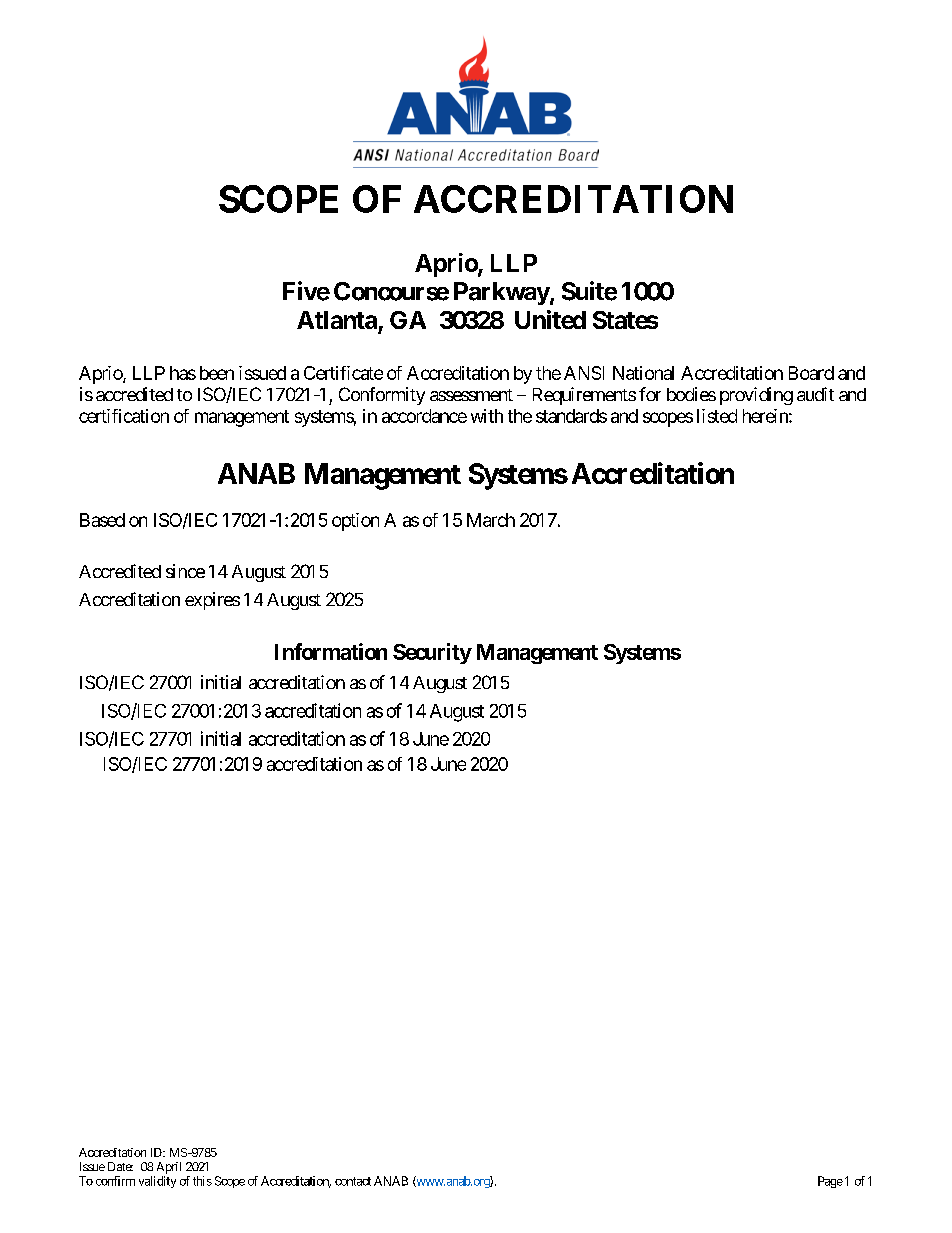  What do you see at coordinates (830, 1182) in the page?
I see `Page` at bounding box center [830, 1182].
